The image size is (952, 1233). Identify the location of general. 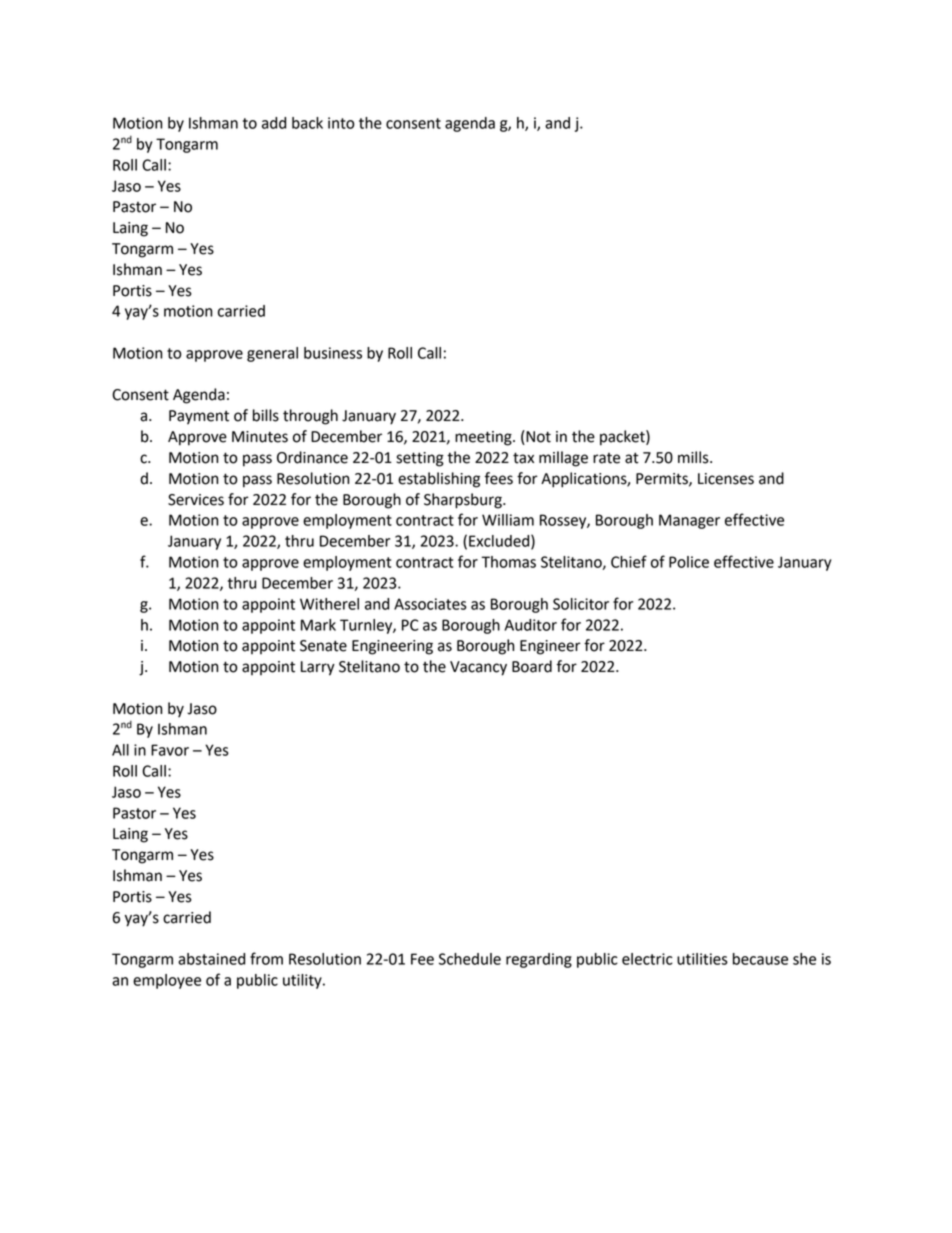
(272, 354).
